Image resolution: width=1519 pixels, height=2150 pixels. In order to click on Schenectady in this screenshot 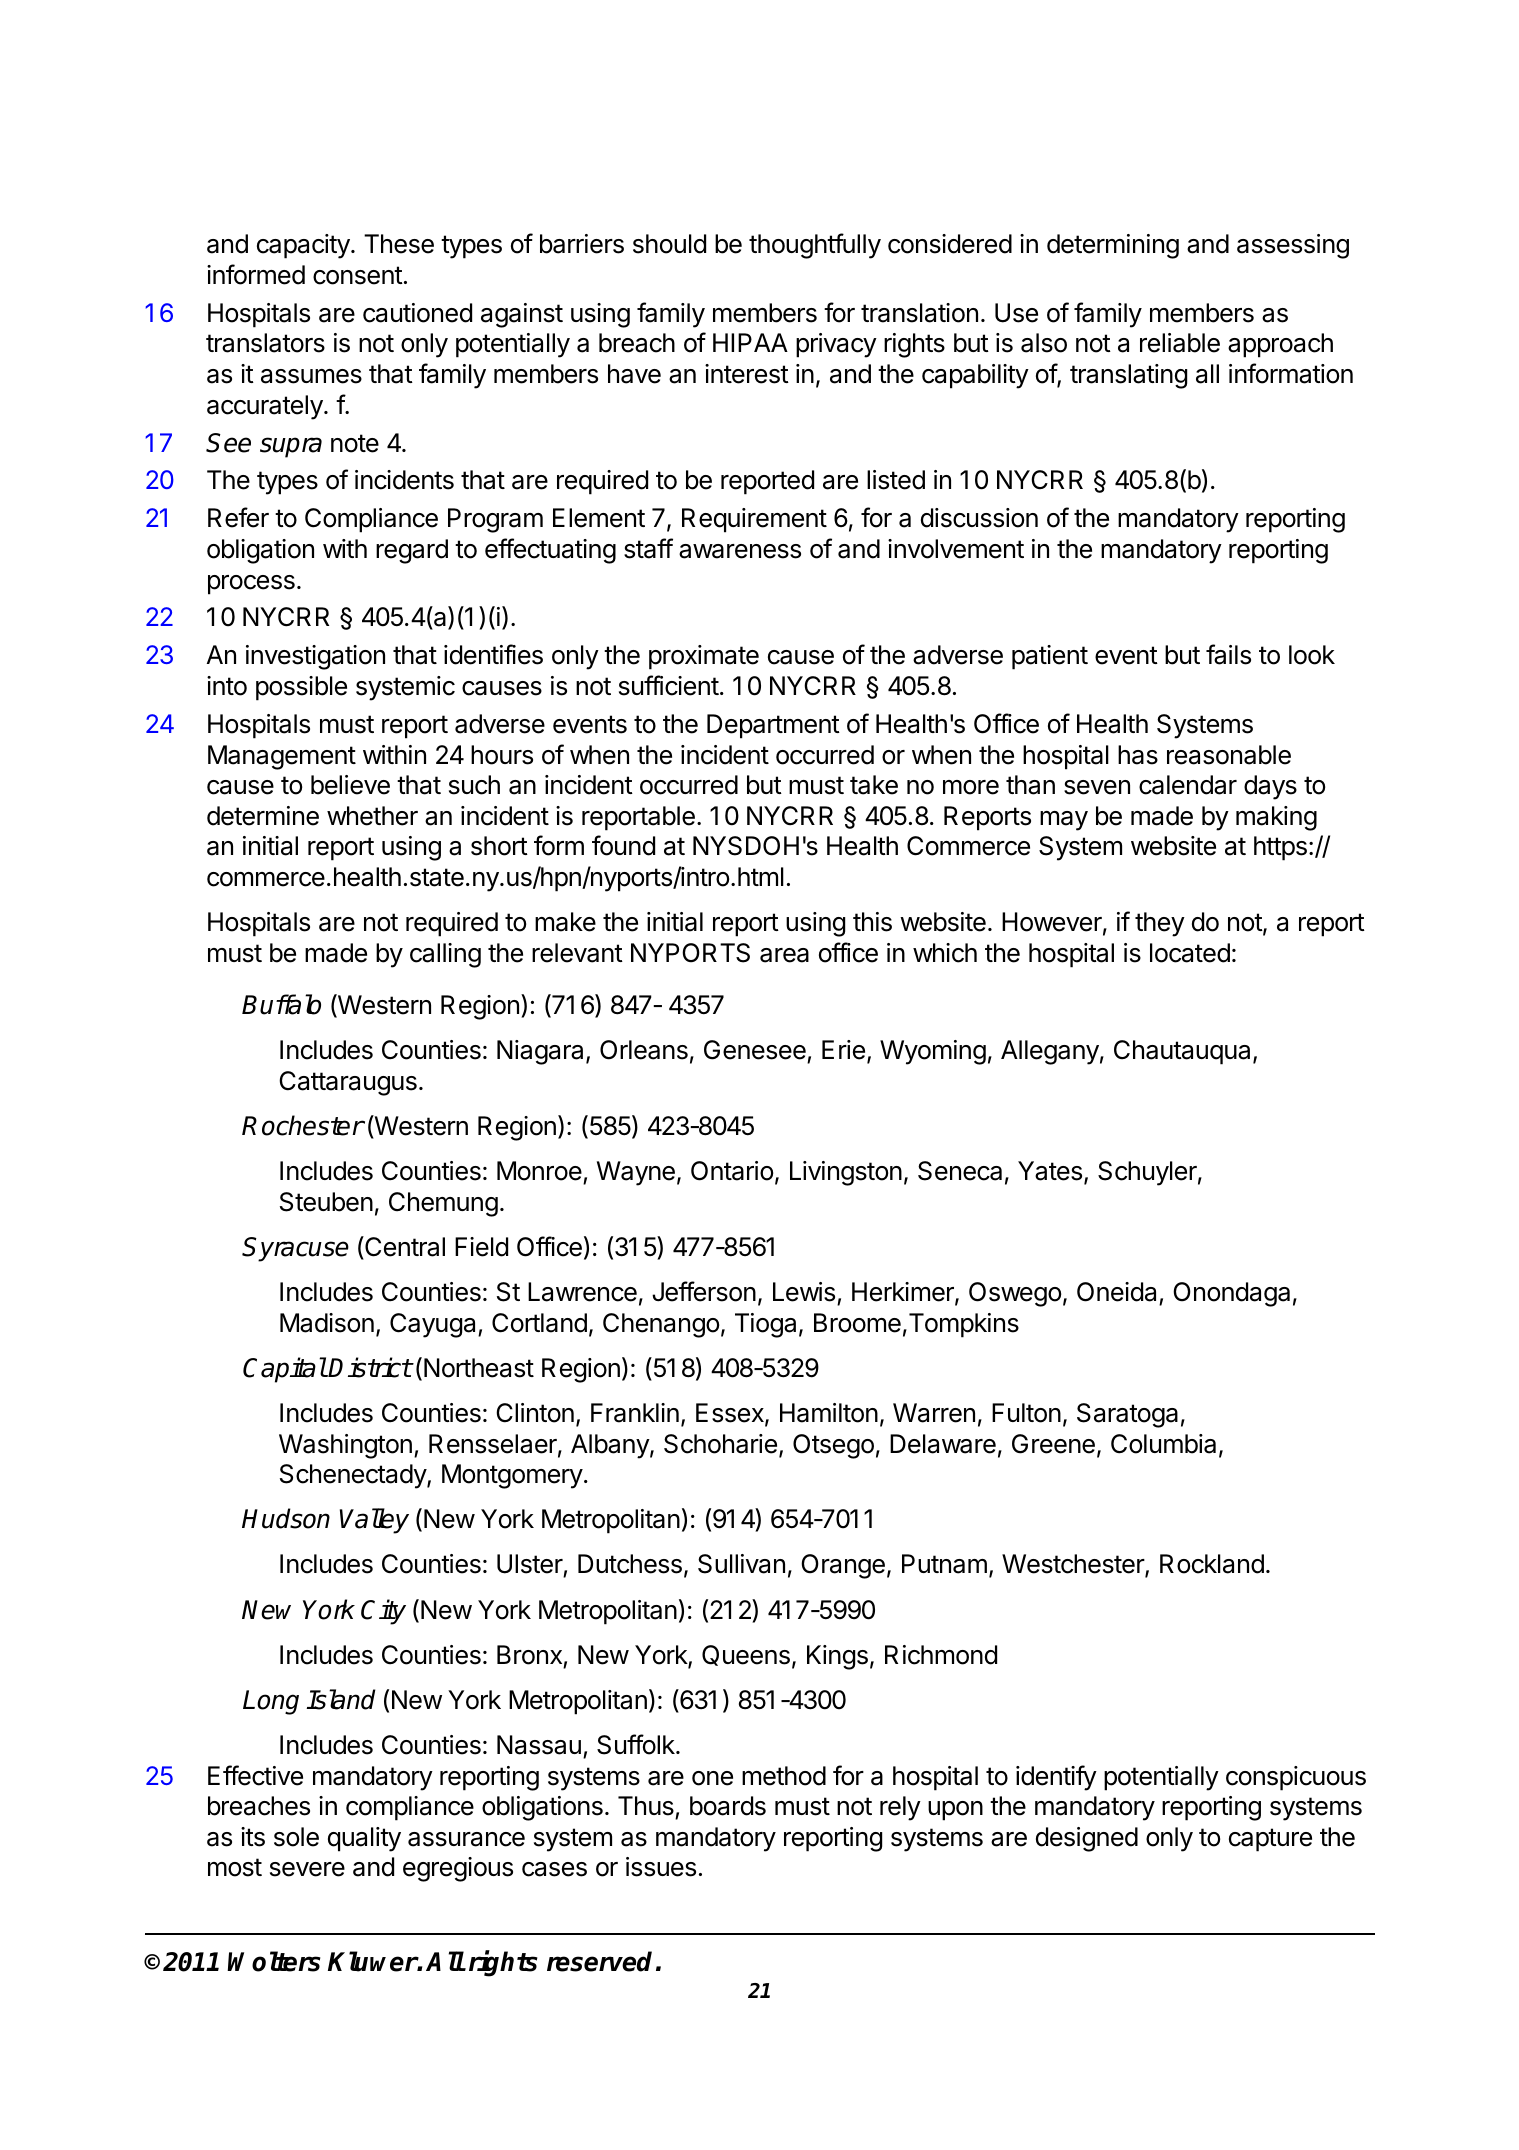, I will do `click(354, 1476)`.
